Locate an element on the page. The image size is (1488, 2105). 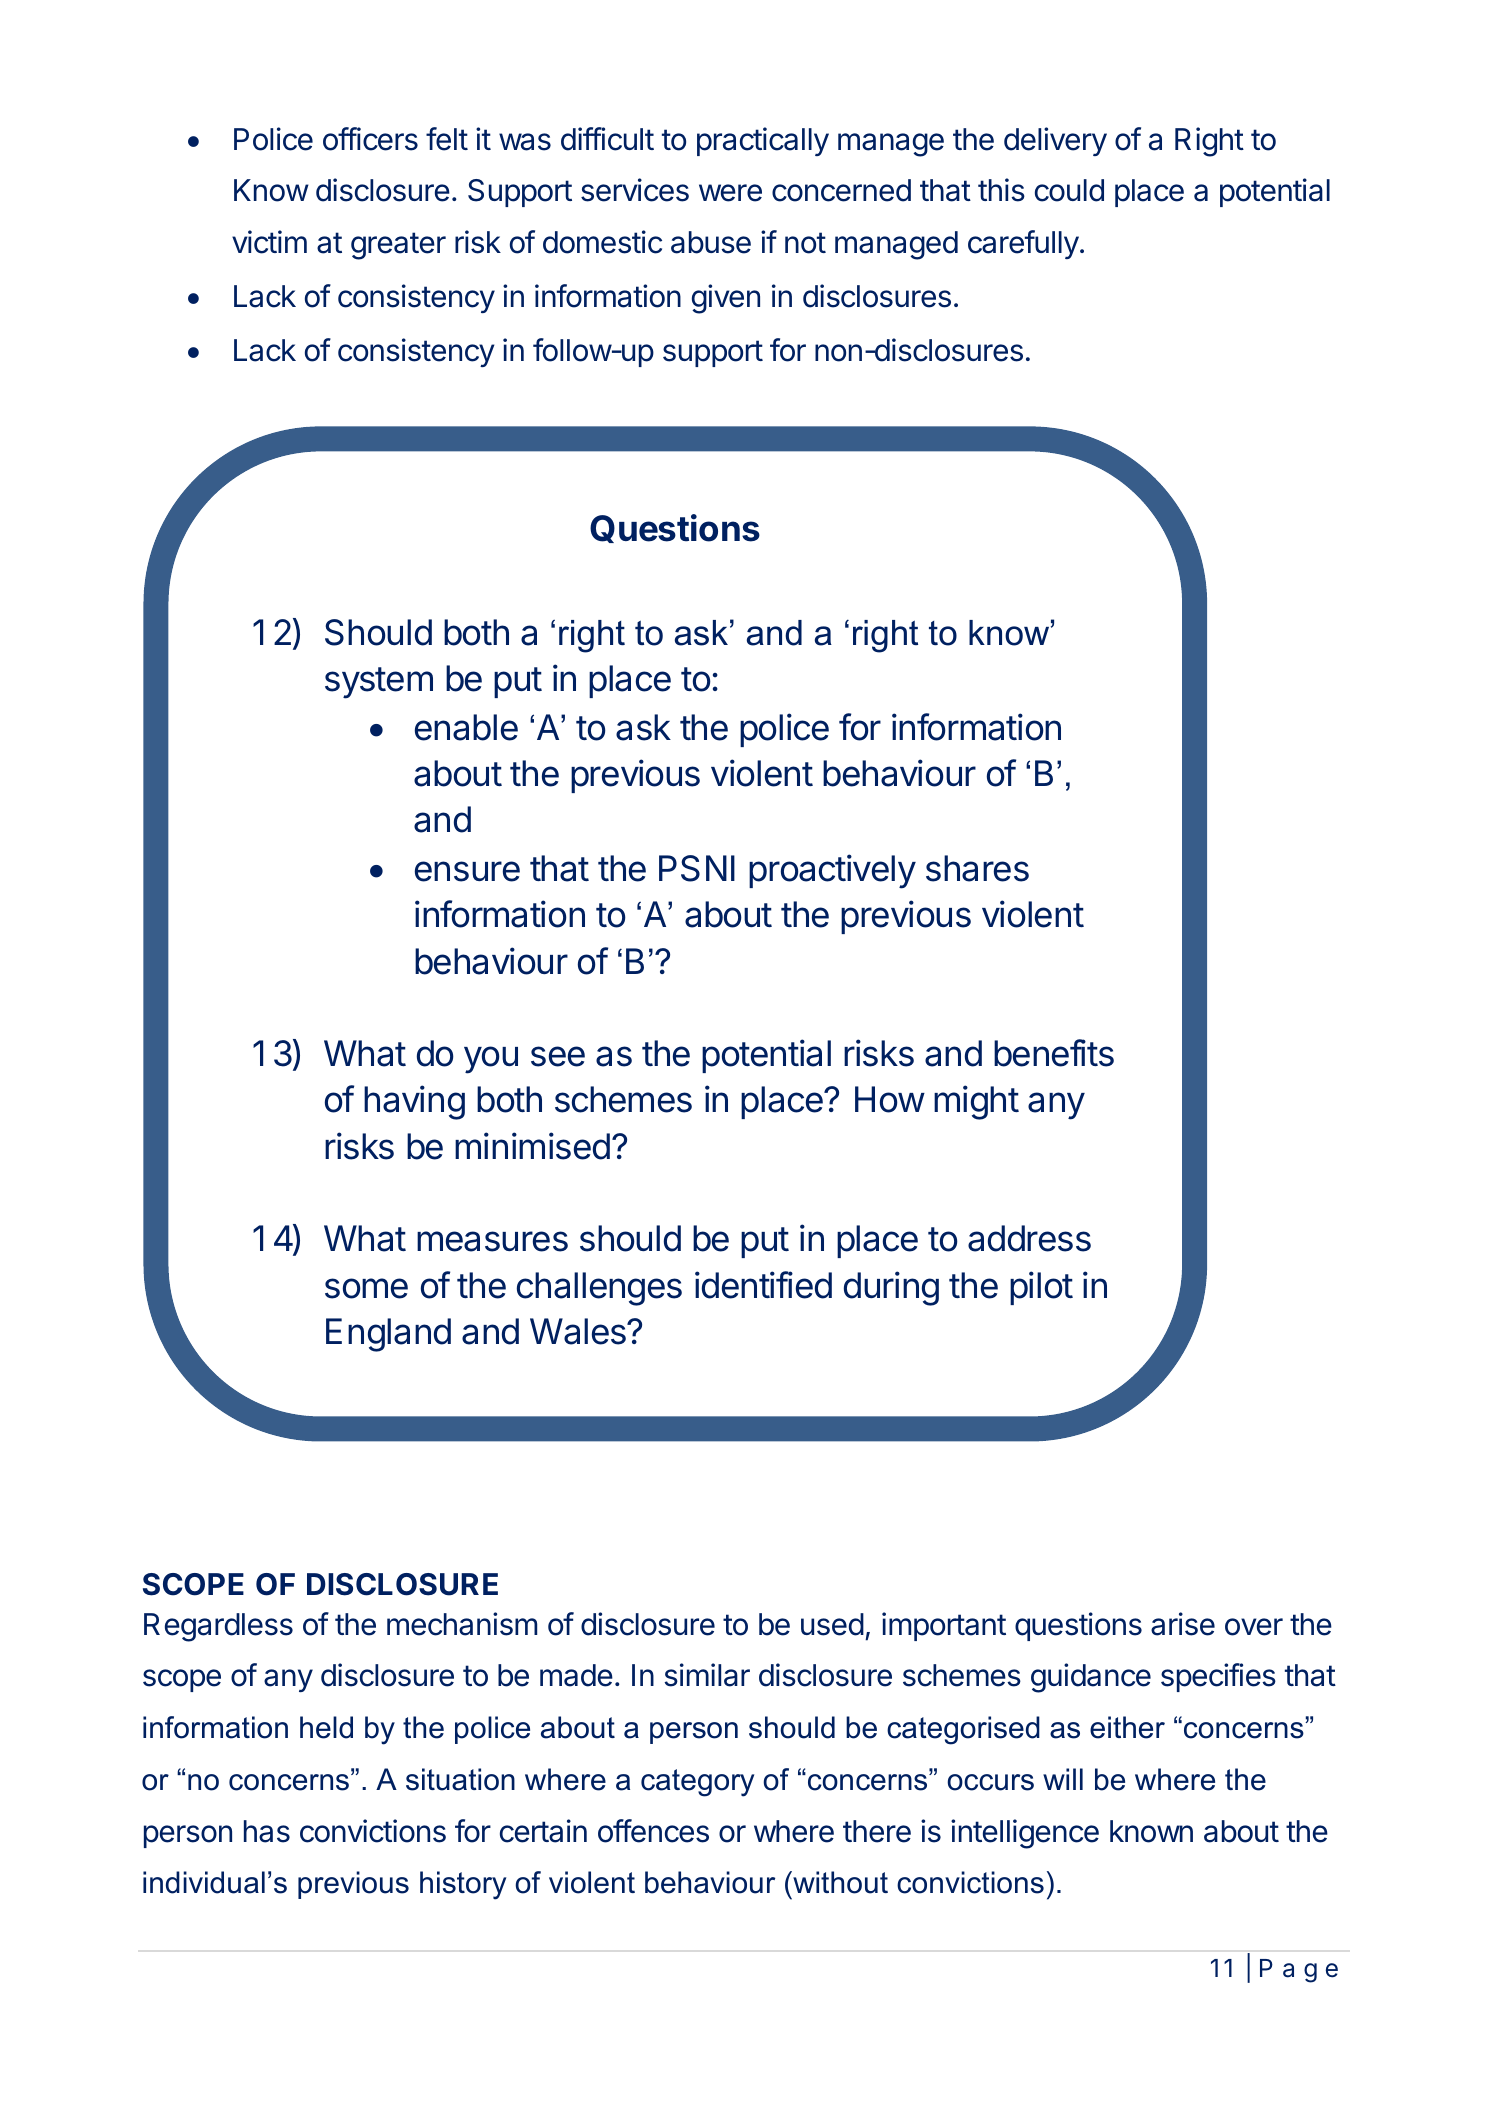
system is located at coordinates (379, 683).
